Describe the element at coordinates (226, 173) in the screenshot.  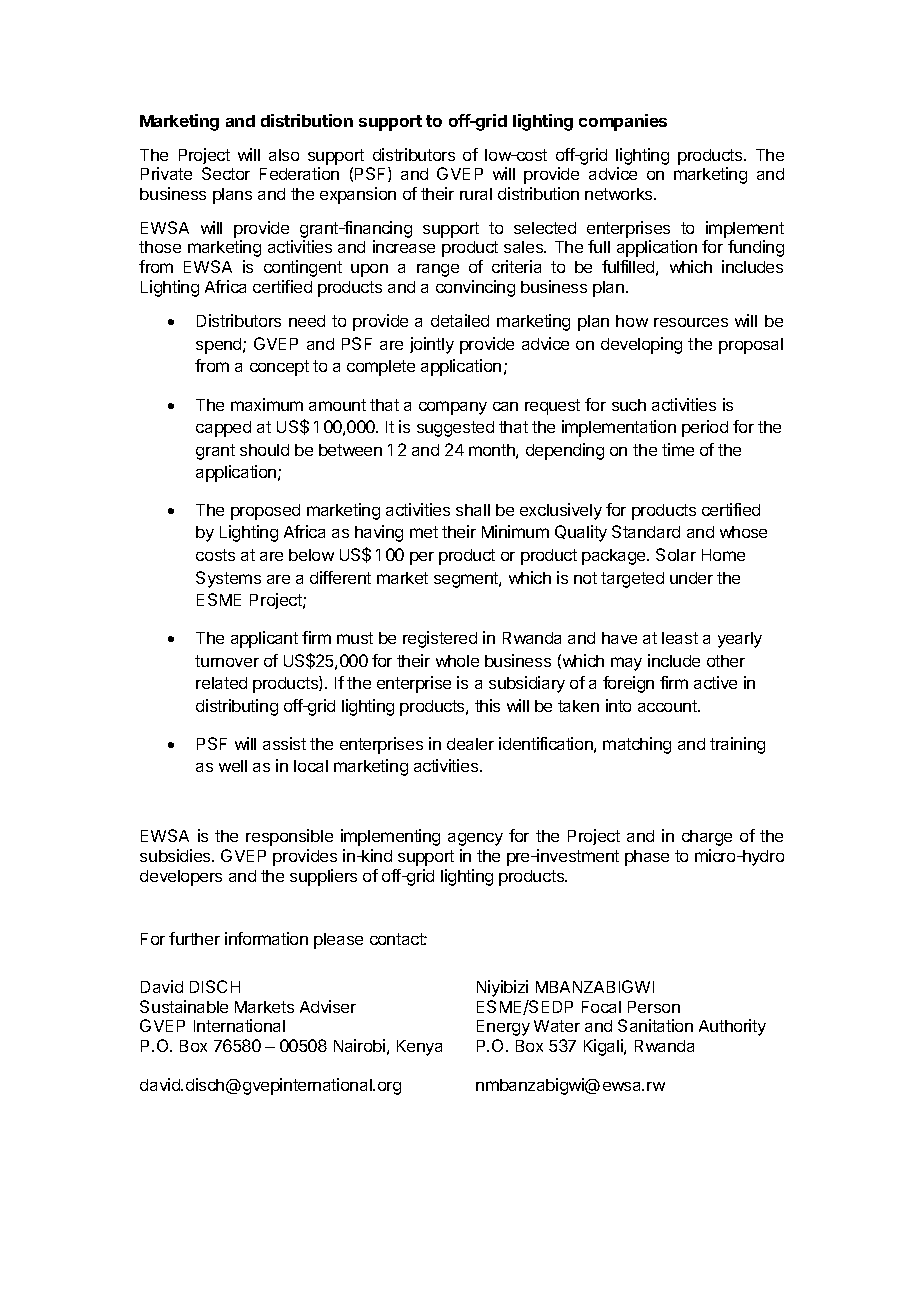
I see `Sector` at that location.
